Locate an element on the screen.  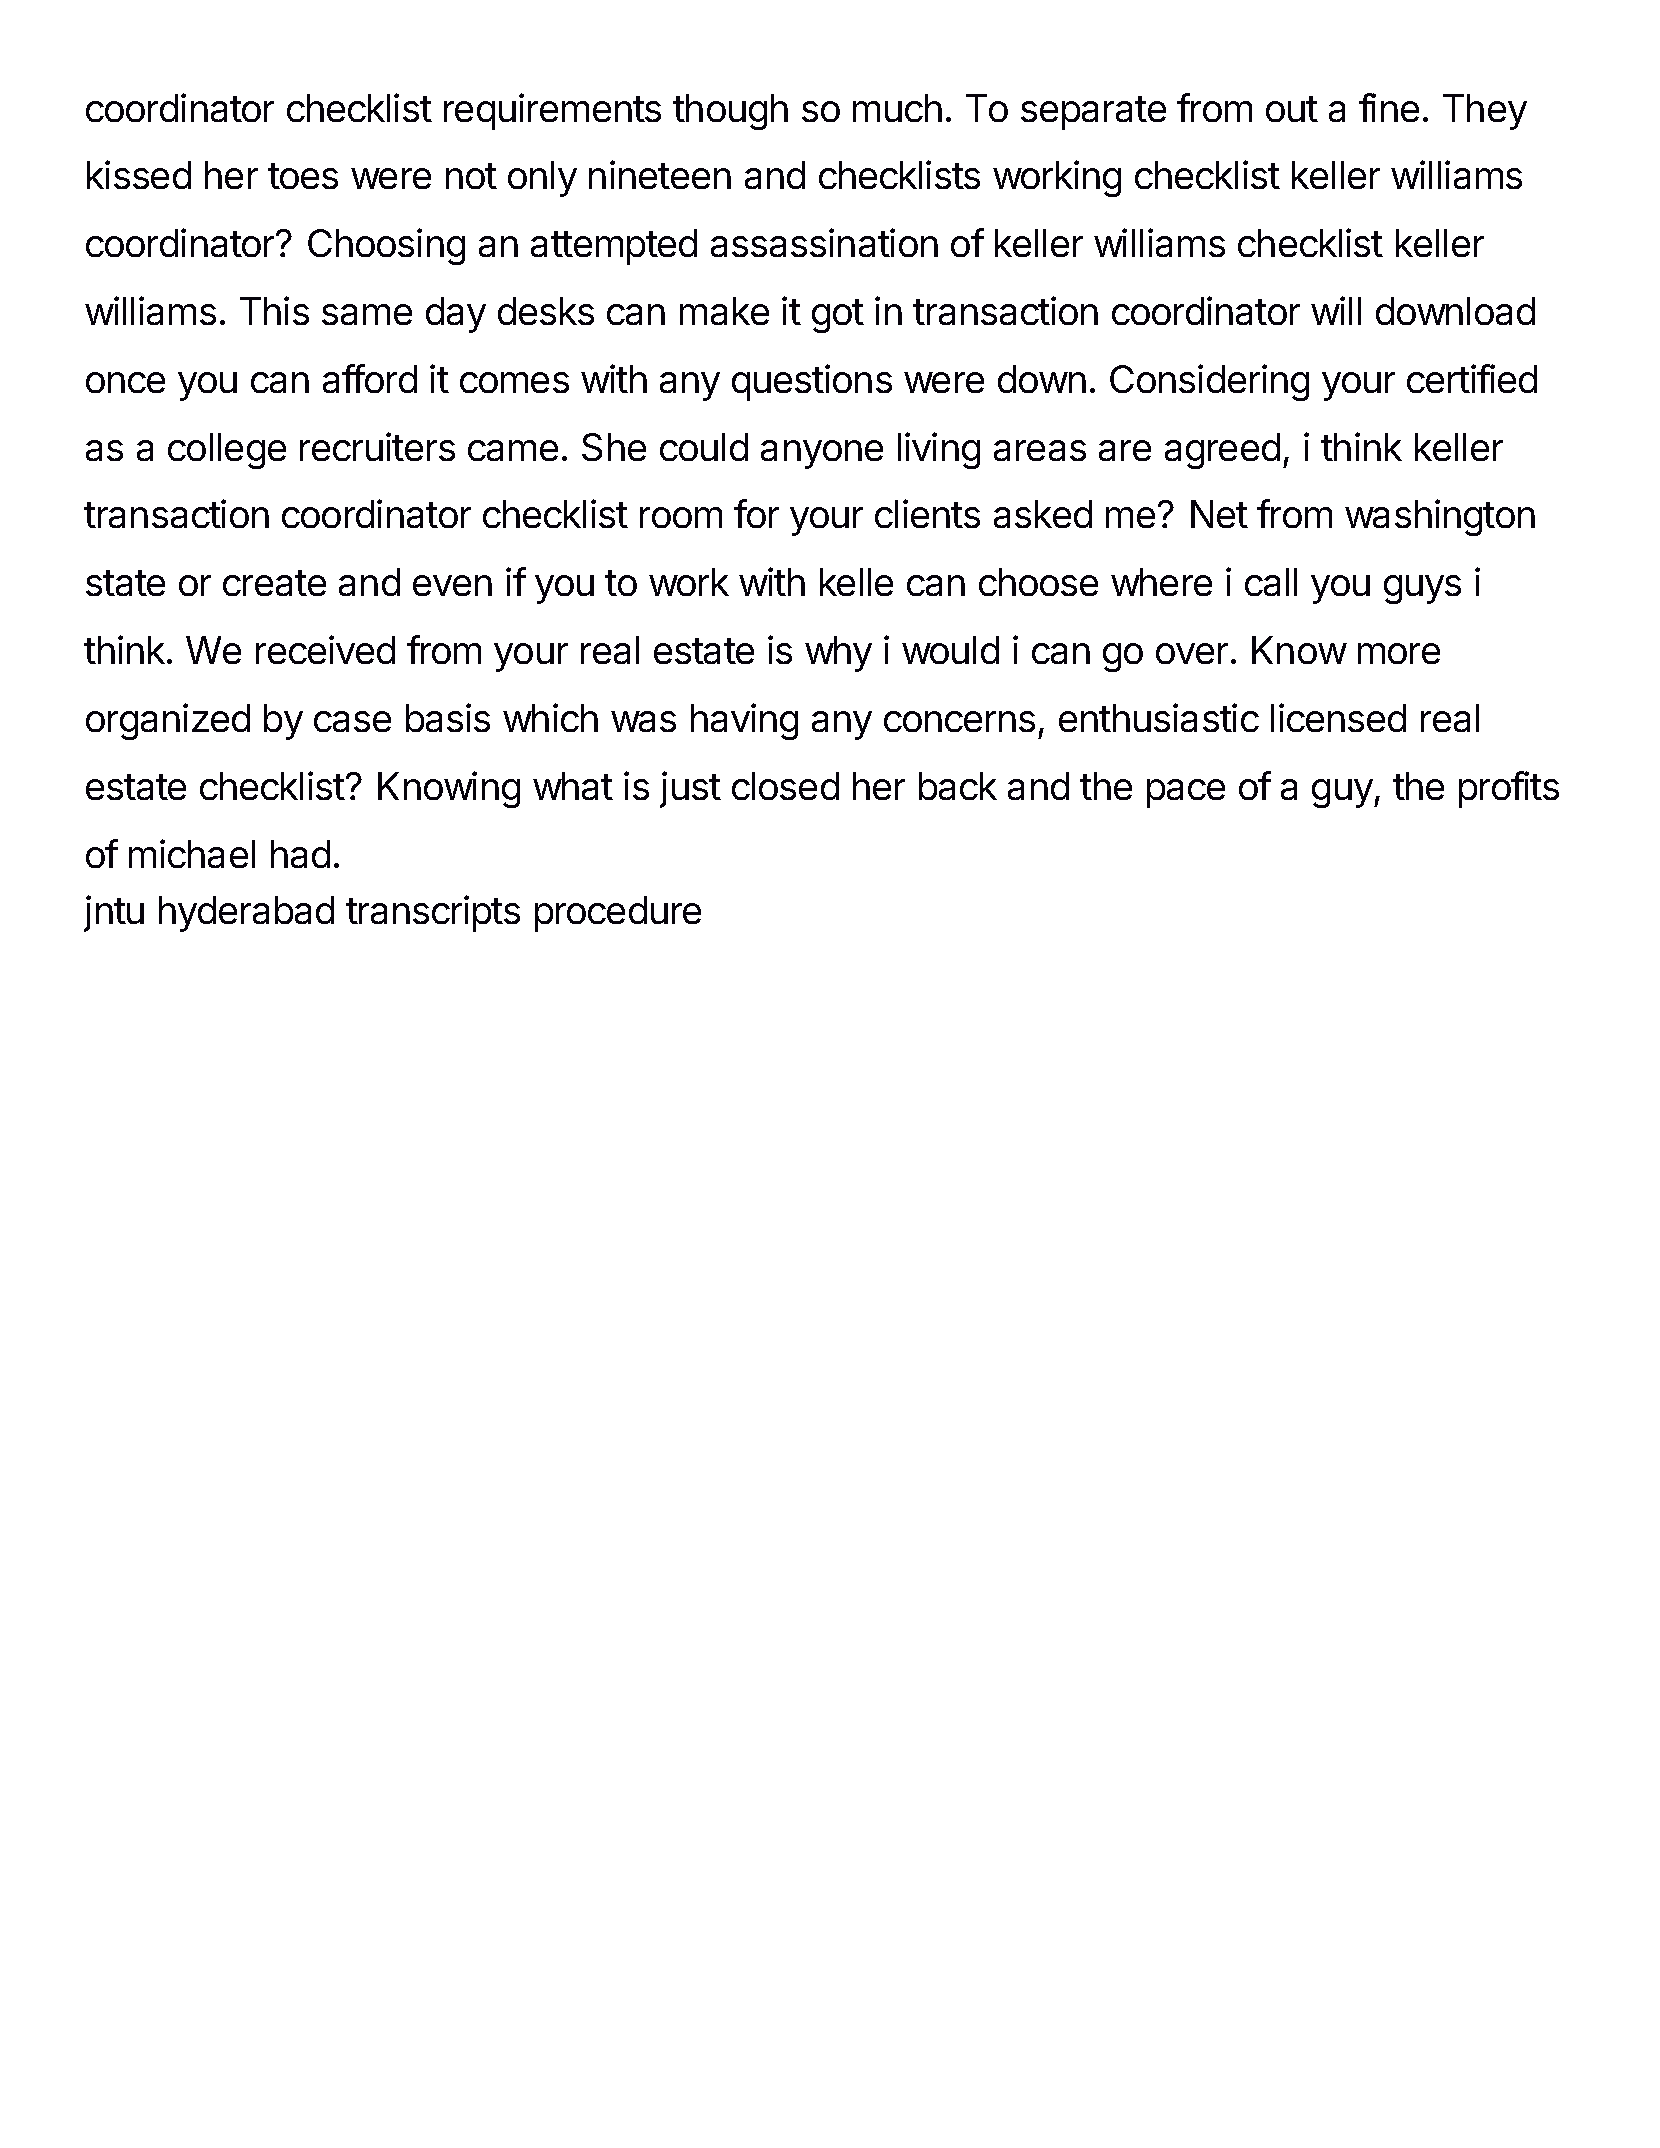
much is located at coordinates (897, 108).
